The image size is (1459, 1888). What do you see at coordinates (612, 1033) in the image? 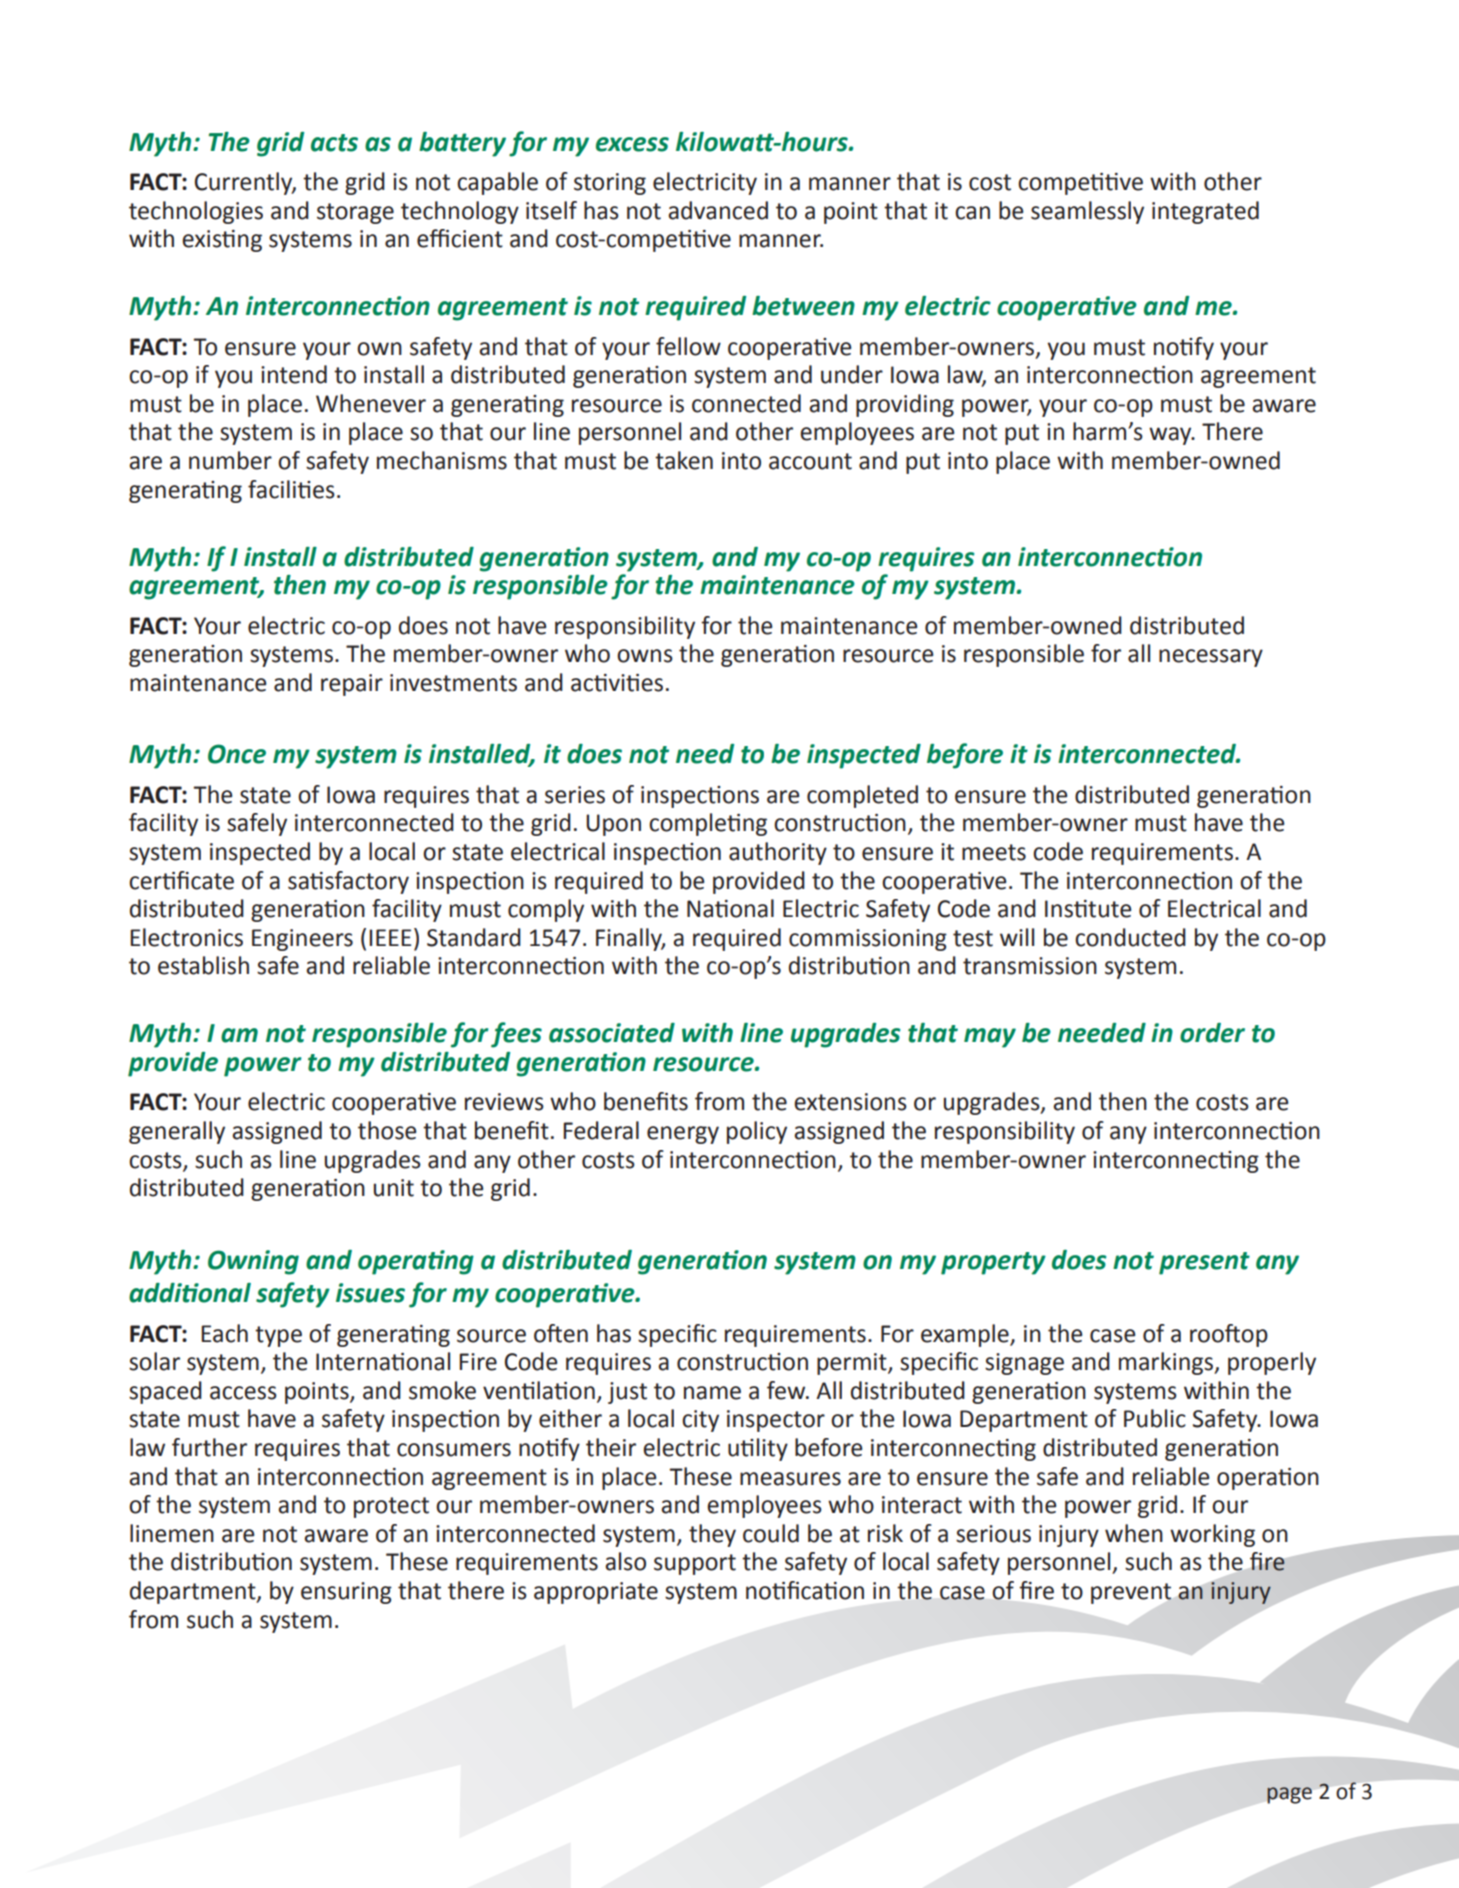
I see `associated` at bounding box center [612, 1033].
